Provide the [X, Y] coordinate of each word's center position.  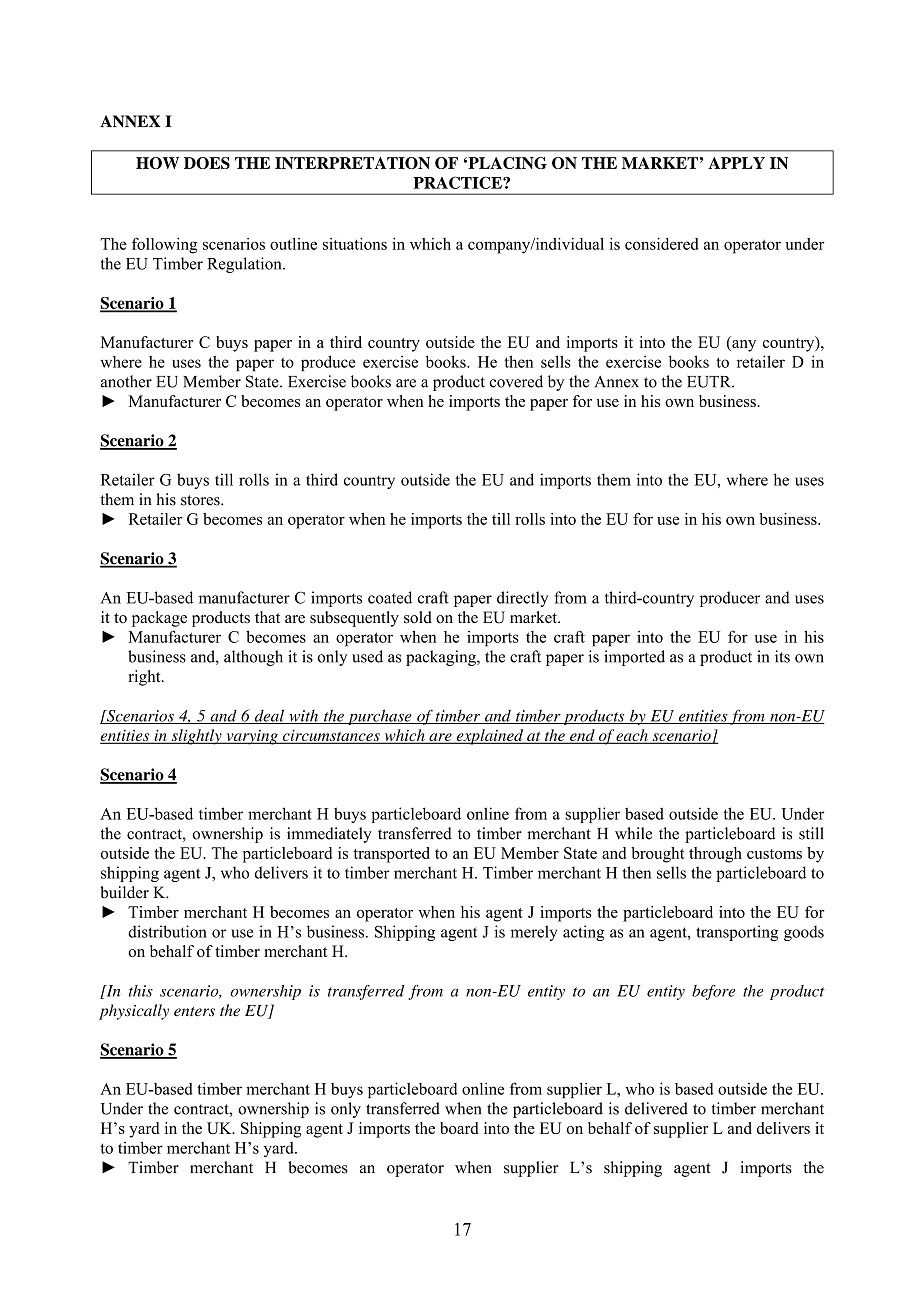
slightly [196, 737]
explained [490, 737]
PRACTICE [458, 182]
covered [516, 381]
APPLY [736, 163]
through [715, 855]
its [782, 656]
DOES [207, 163]
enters [194, 1012]
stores [201, 500]
